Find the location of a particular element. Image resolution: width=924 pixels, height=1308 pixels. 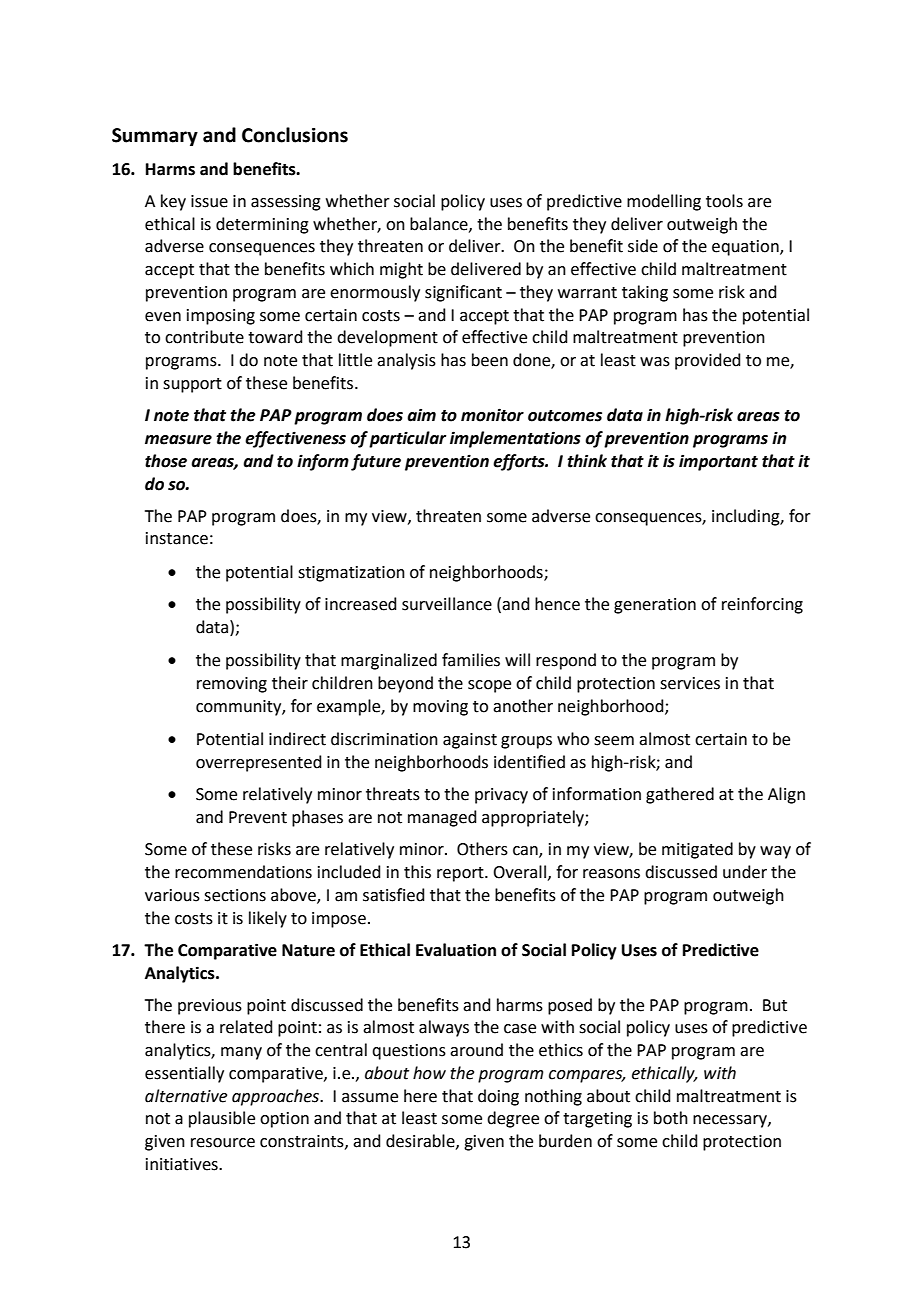

both is located at coordinates (671, 1118).
